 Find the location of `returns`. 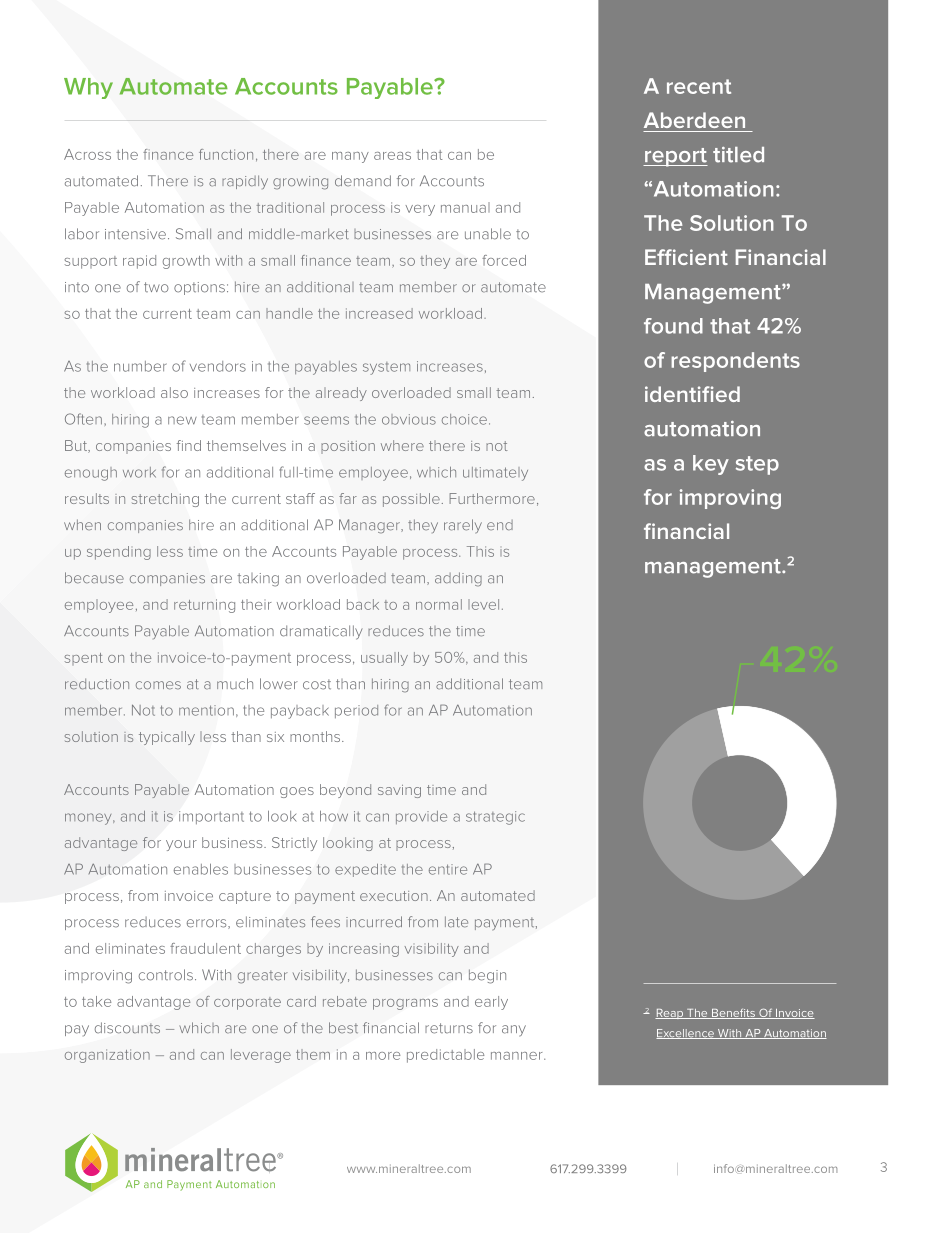

returns is located at coordinates (449, 1028).
